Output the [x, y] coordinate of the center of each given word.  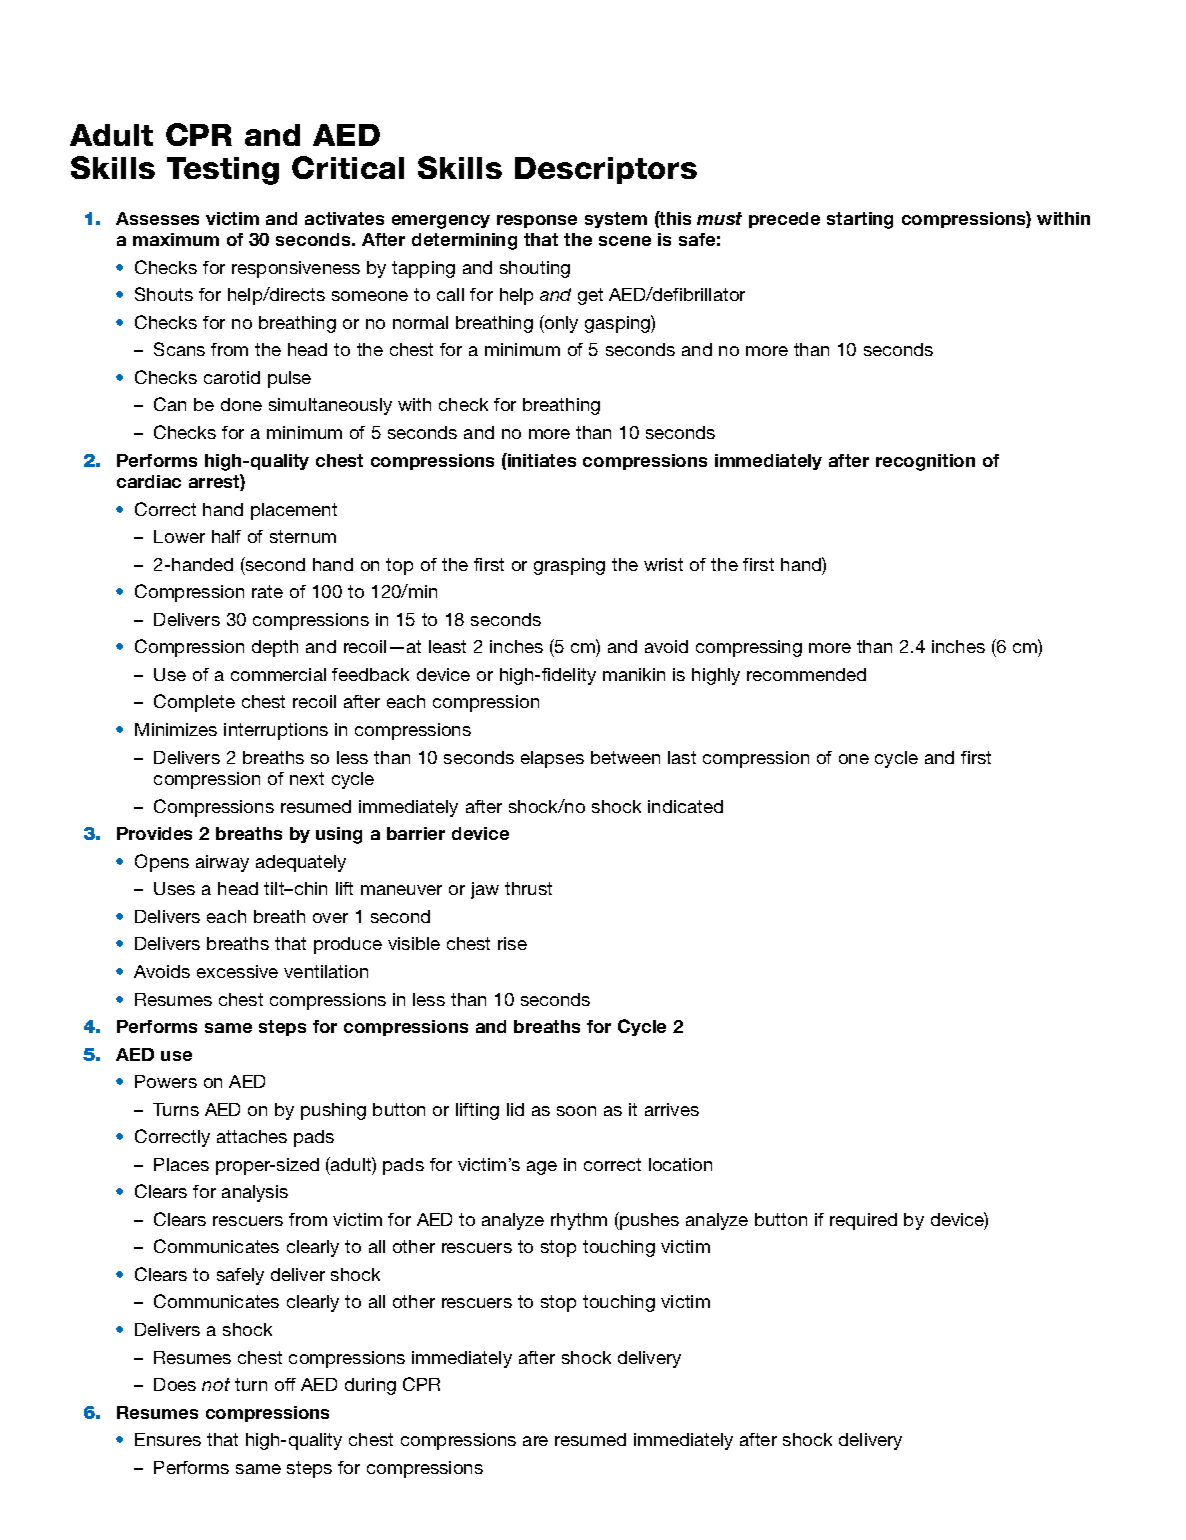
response [537, 221]
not [216, 1384]
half [226, 536]
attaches [252, 1136]
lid [515, 1109]
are [535, 1441]
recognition [925, 462]
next [307, 778]
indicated [685, 806]
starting [860, 220]
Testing [223, 171]
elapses [552, 759]
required [863, 1221]
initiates [541, 460]
